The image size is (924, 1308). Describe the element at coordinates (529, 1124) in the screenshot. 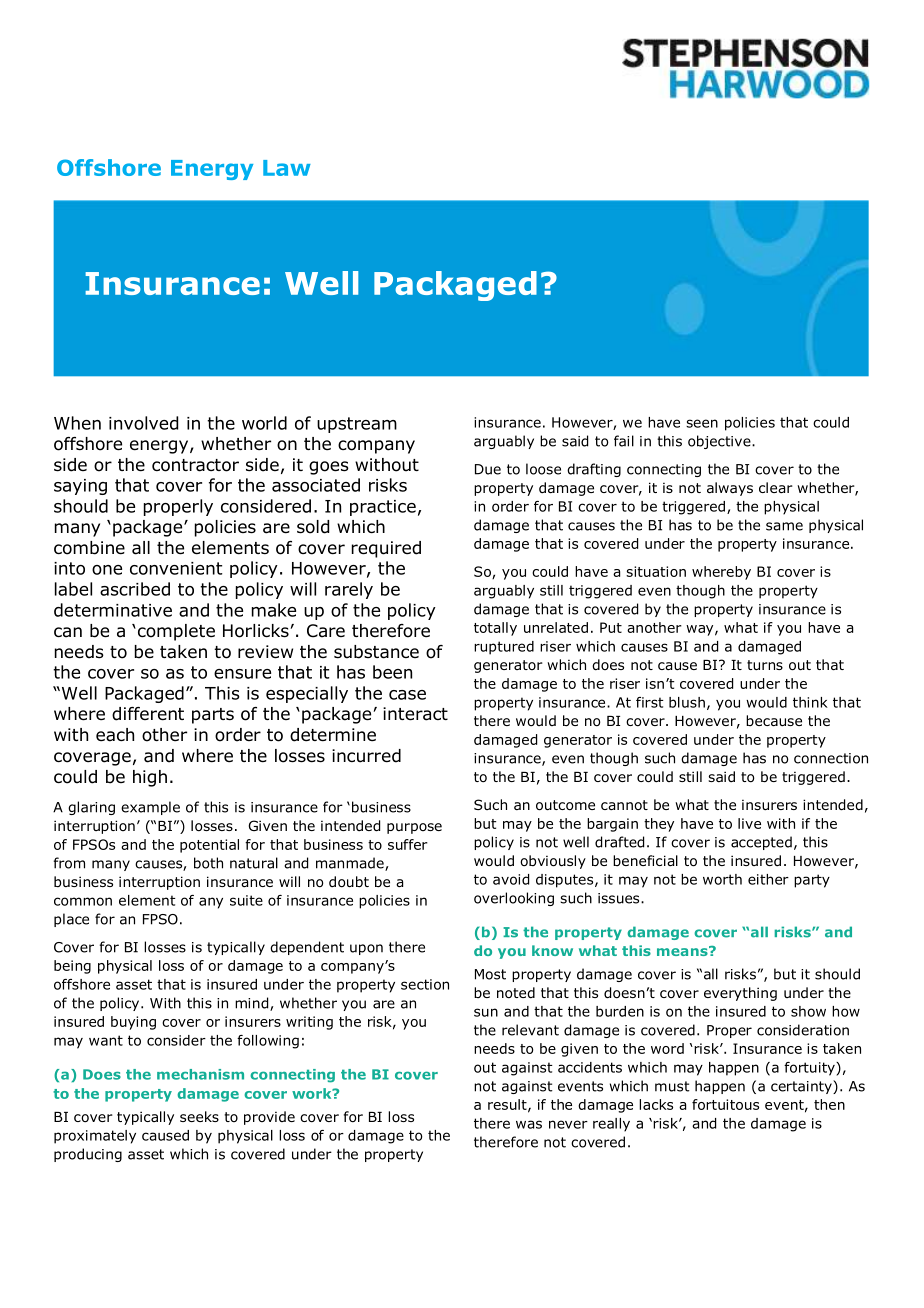

I see `was` at that location.
